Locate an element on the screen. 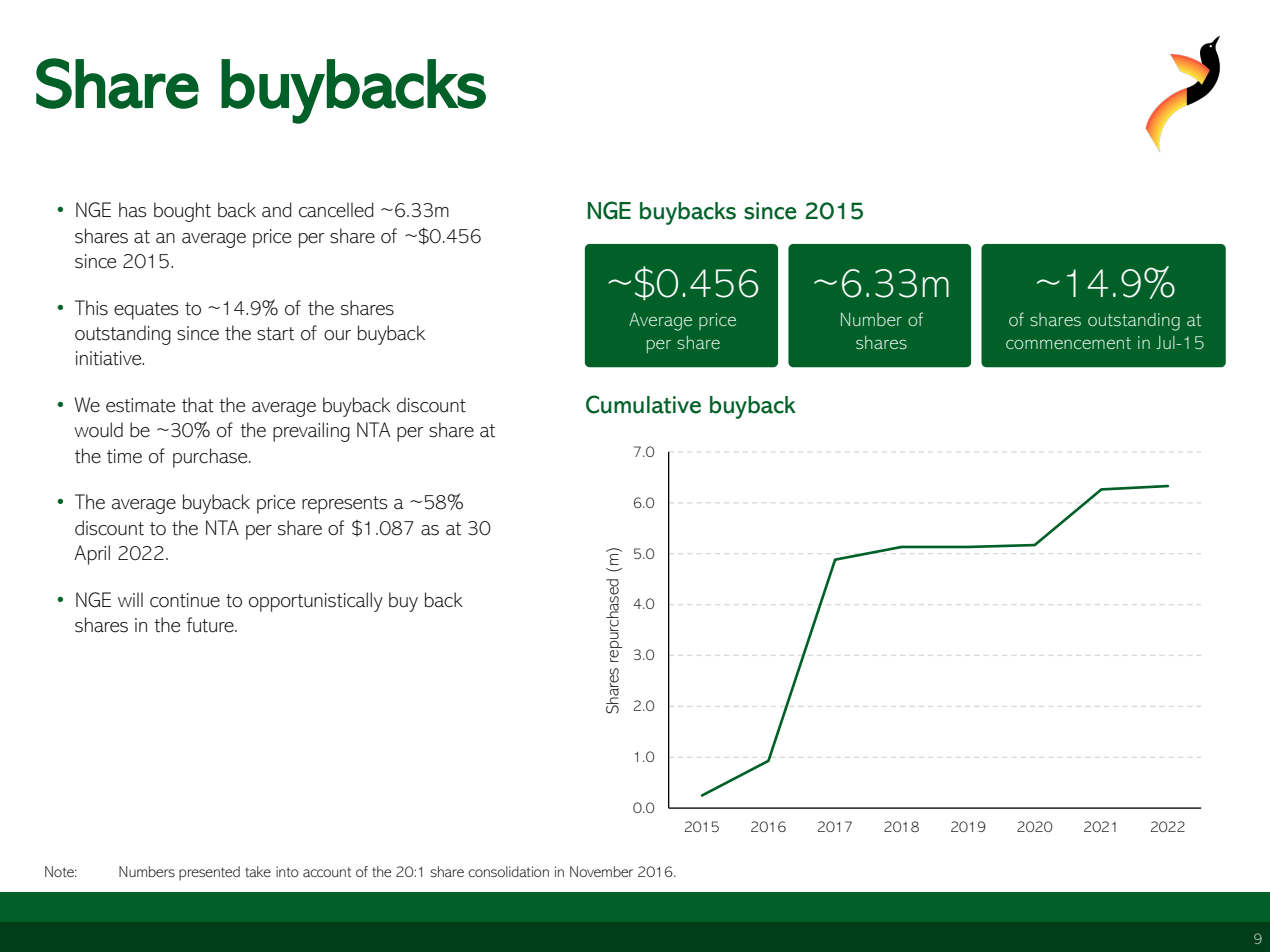  Cumulative is located at coordinates (643, 404).
